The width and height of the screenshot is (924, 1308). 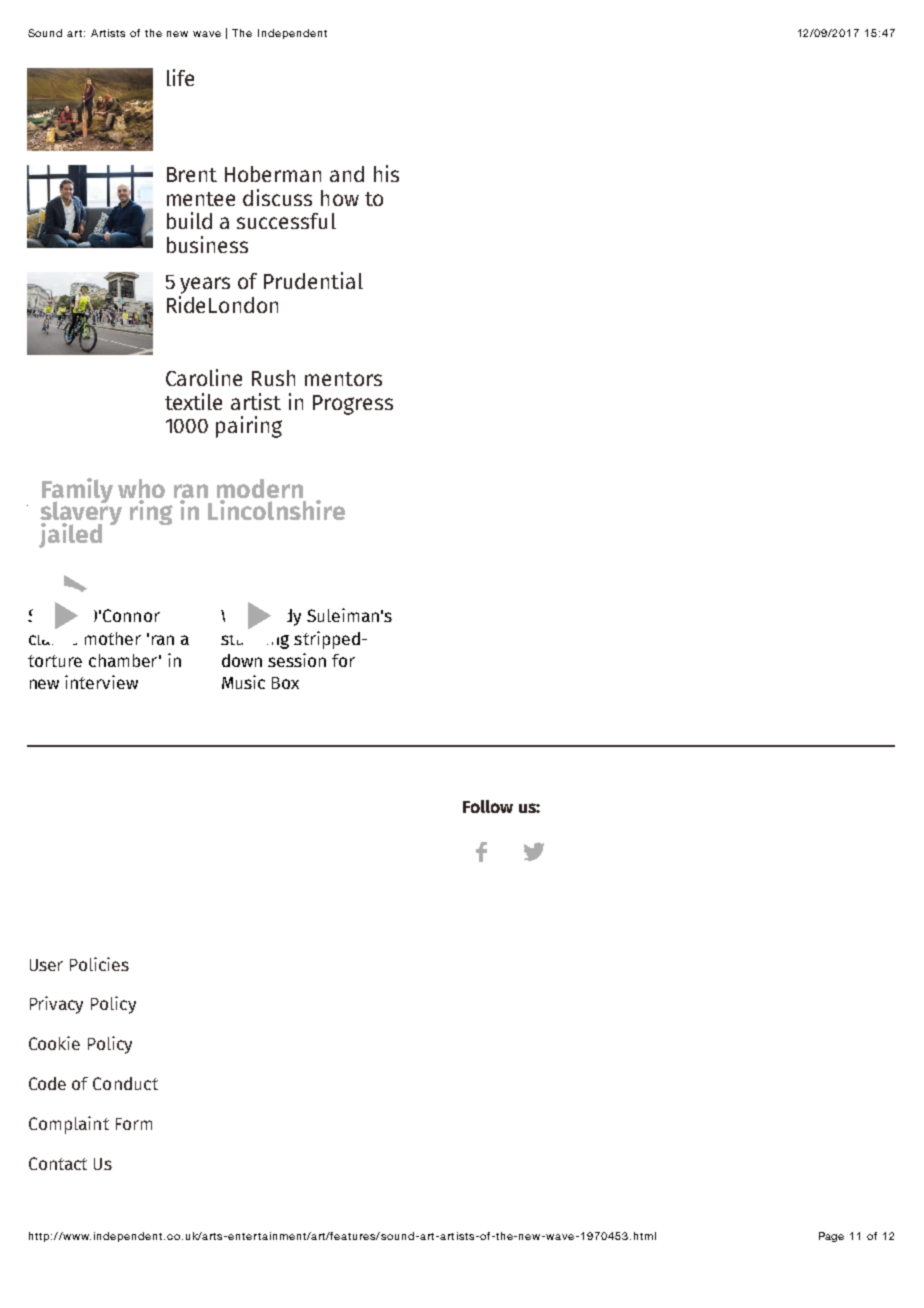 What do you see at coordinates (285, 683) in the screenshot?
I see `Box` at bounding box center [285, 683].
